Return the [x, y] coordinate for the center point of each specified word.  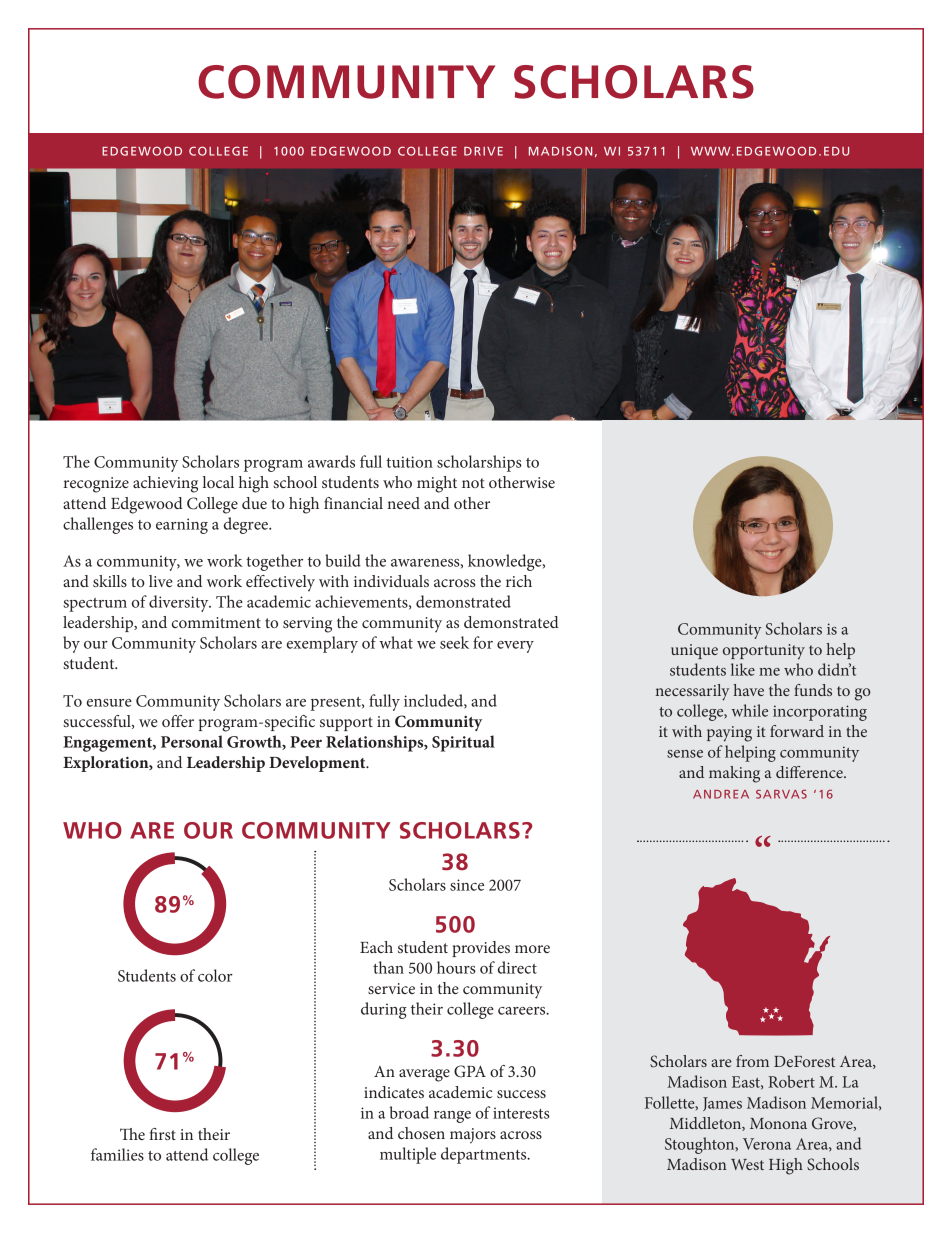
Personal [192, 741]
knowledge [506, 562]
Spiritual [463, 743]
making [734, 774]
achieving [165, 484]
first [162, 1134]
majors [473, 1136]
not [473, 483]
